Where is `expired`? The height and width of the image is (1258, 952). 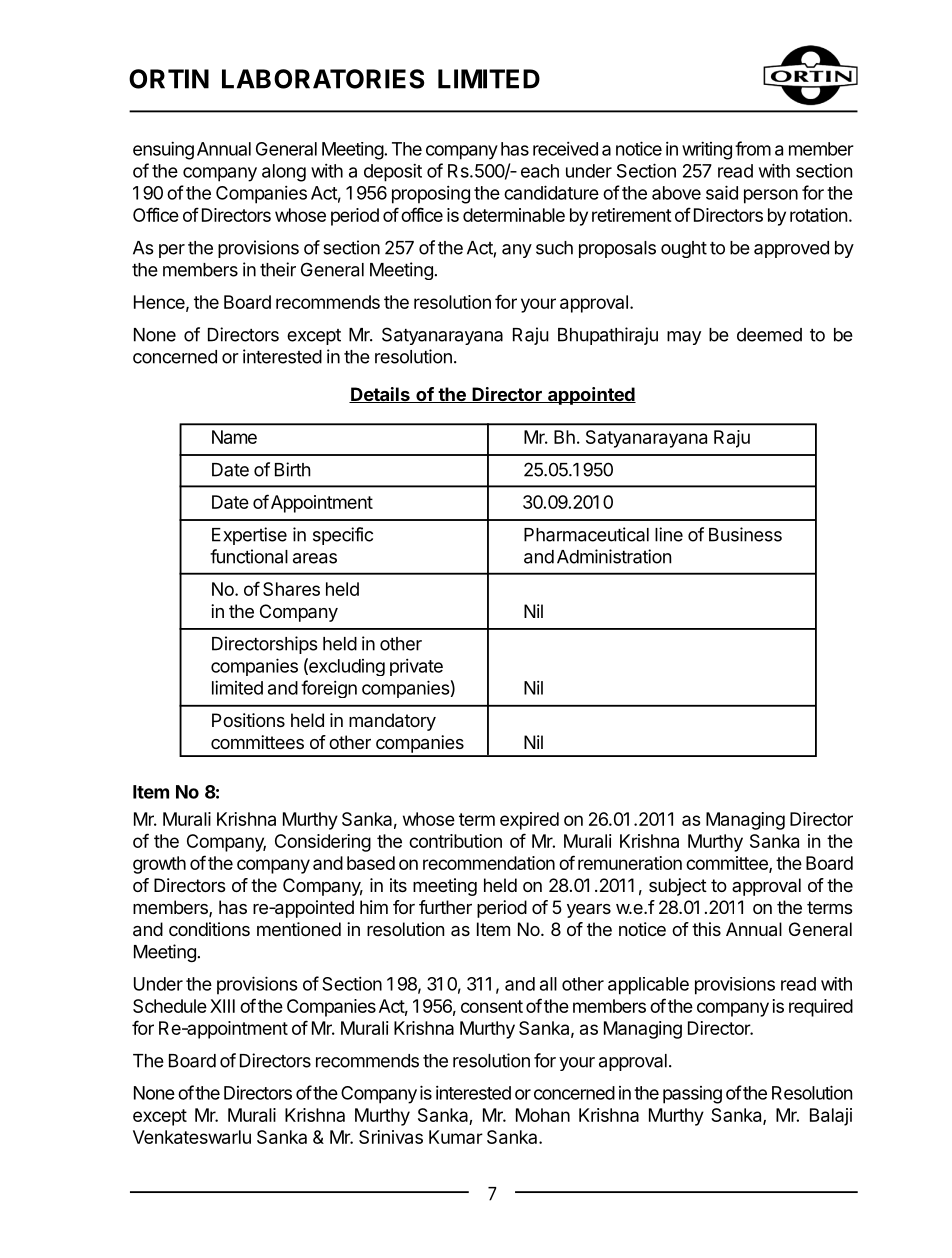
expired is located at coordinates (529, 821).
